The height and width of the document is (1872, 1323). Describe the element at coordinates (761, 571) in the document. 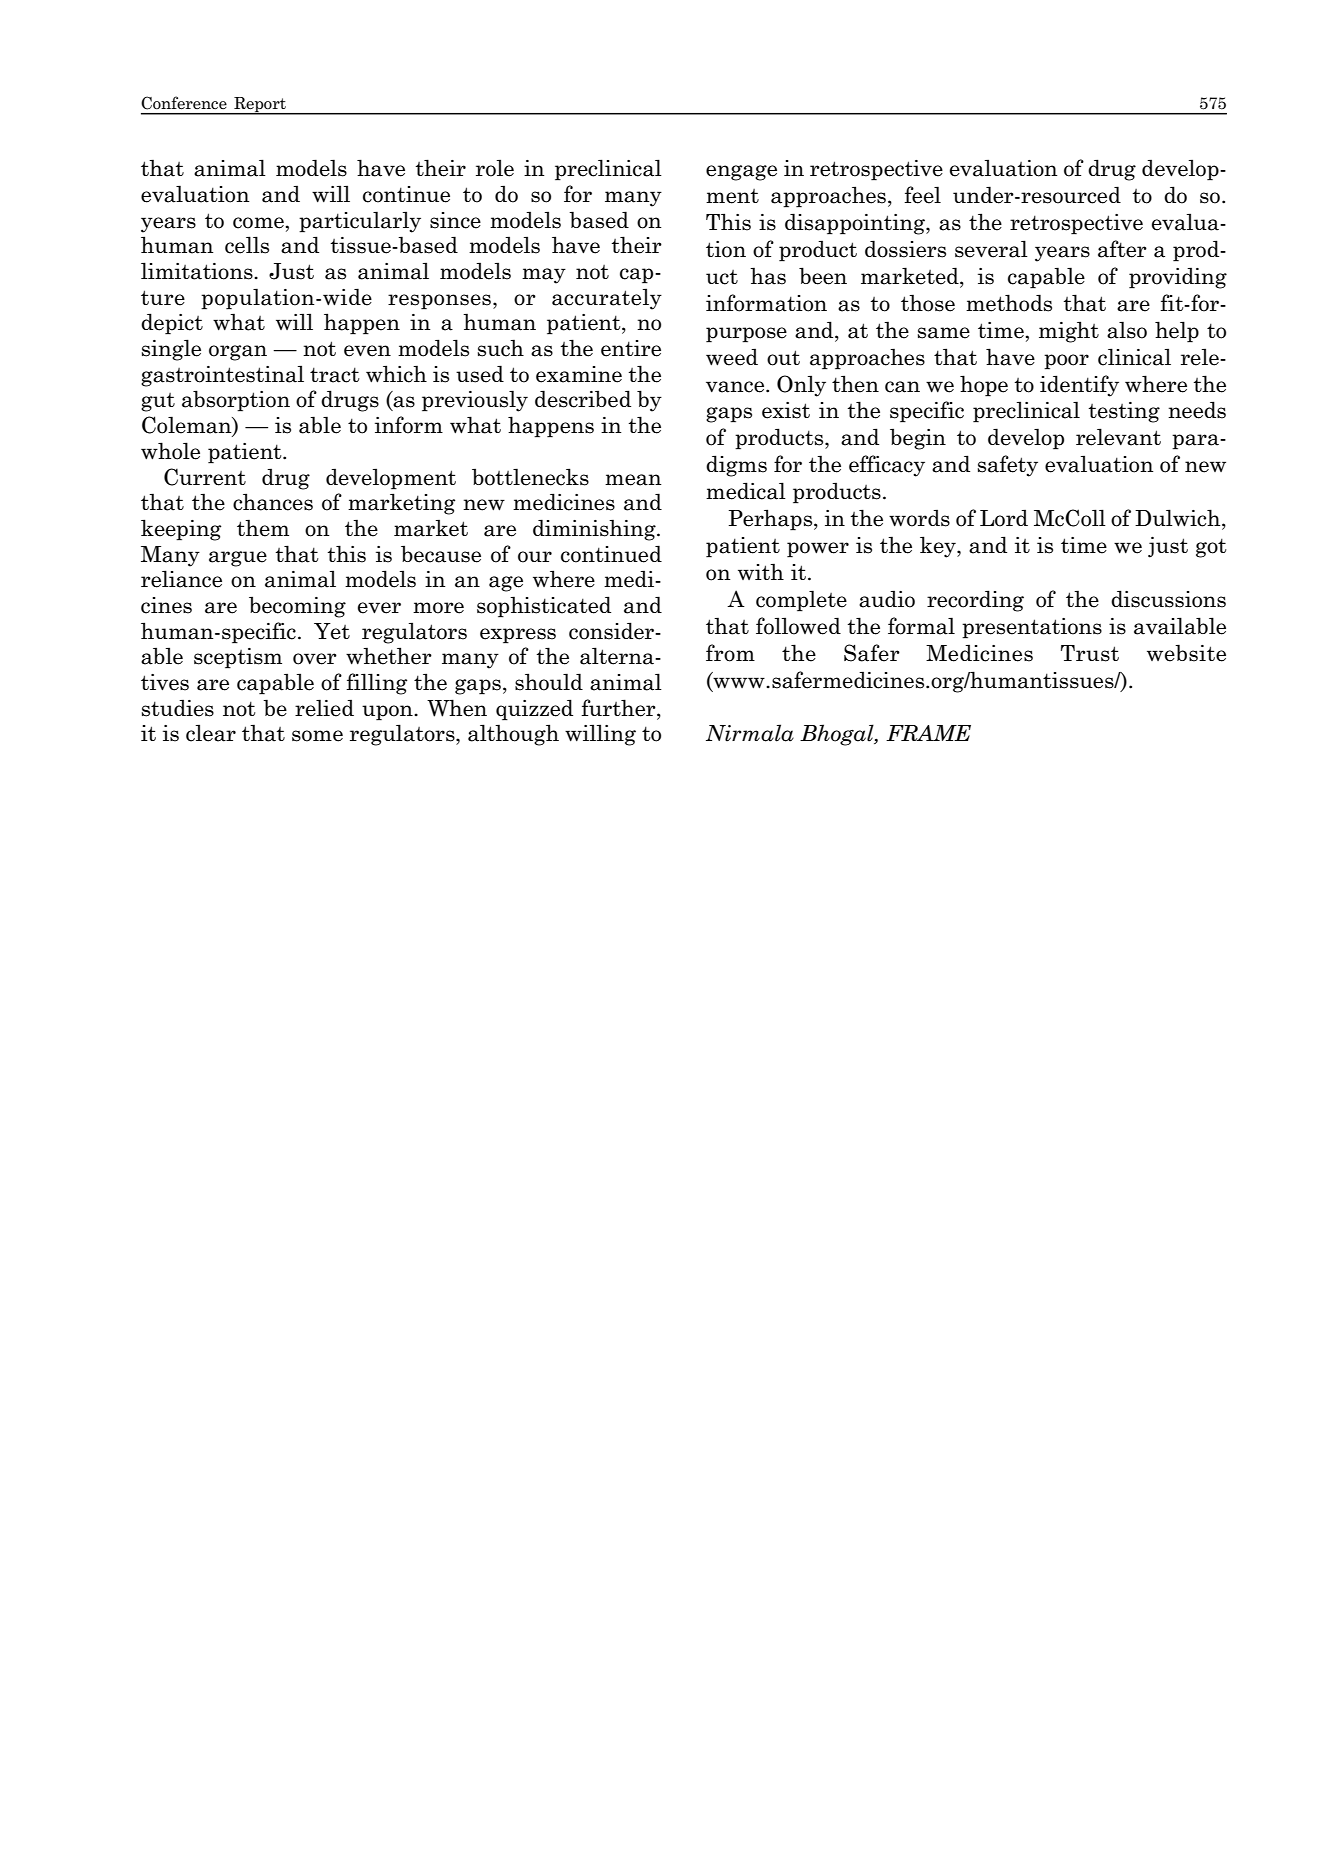

I see `with` at that location.
